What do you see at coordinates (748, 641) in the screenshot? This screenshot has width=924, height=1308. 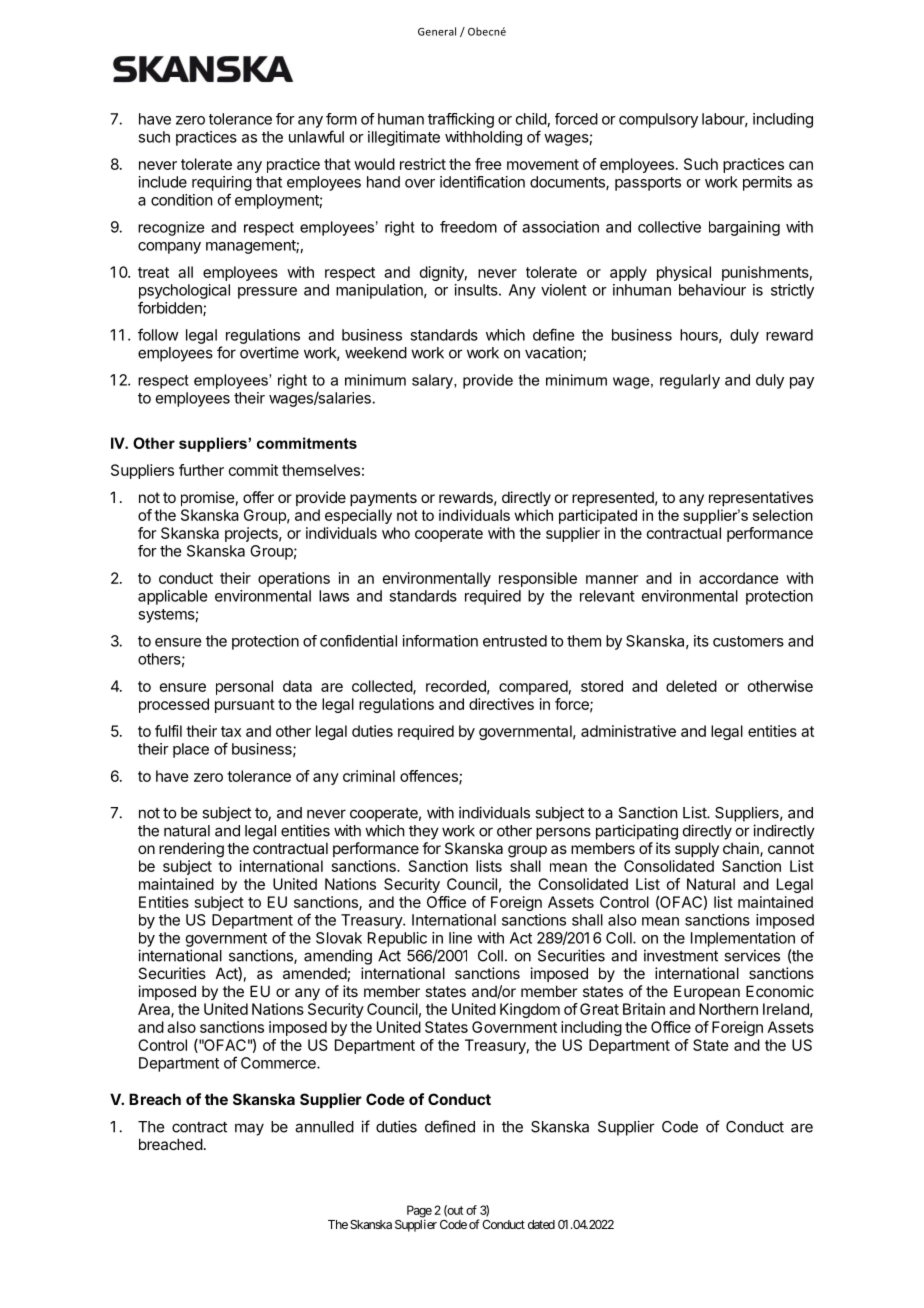 I see `customers` at bounding box center [748, 641].
